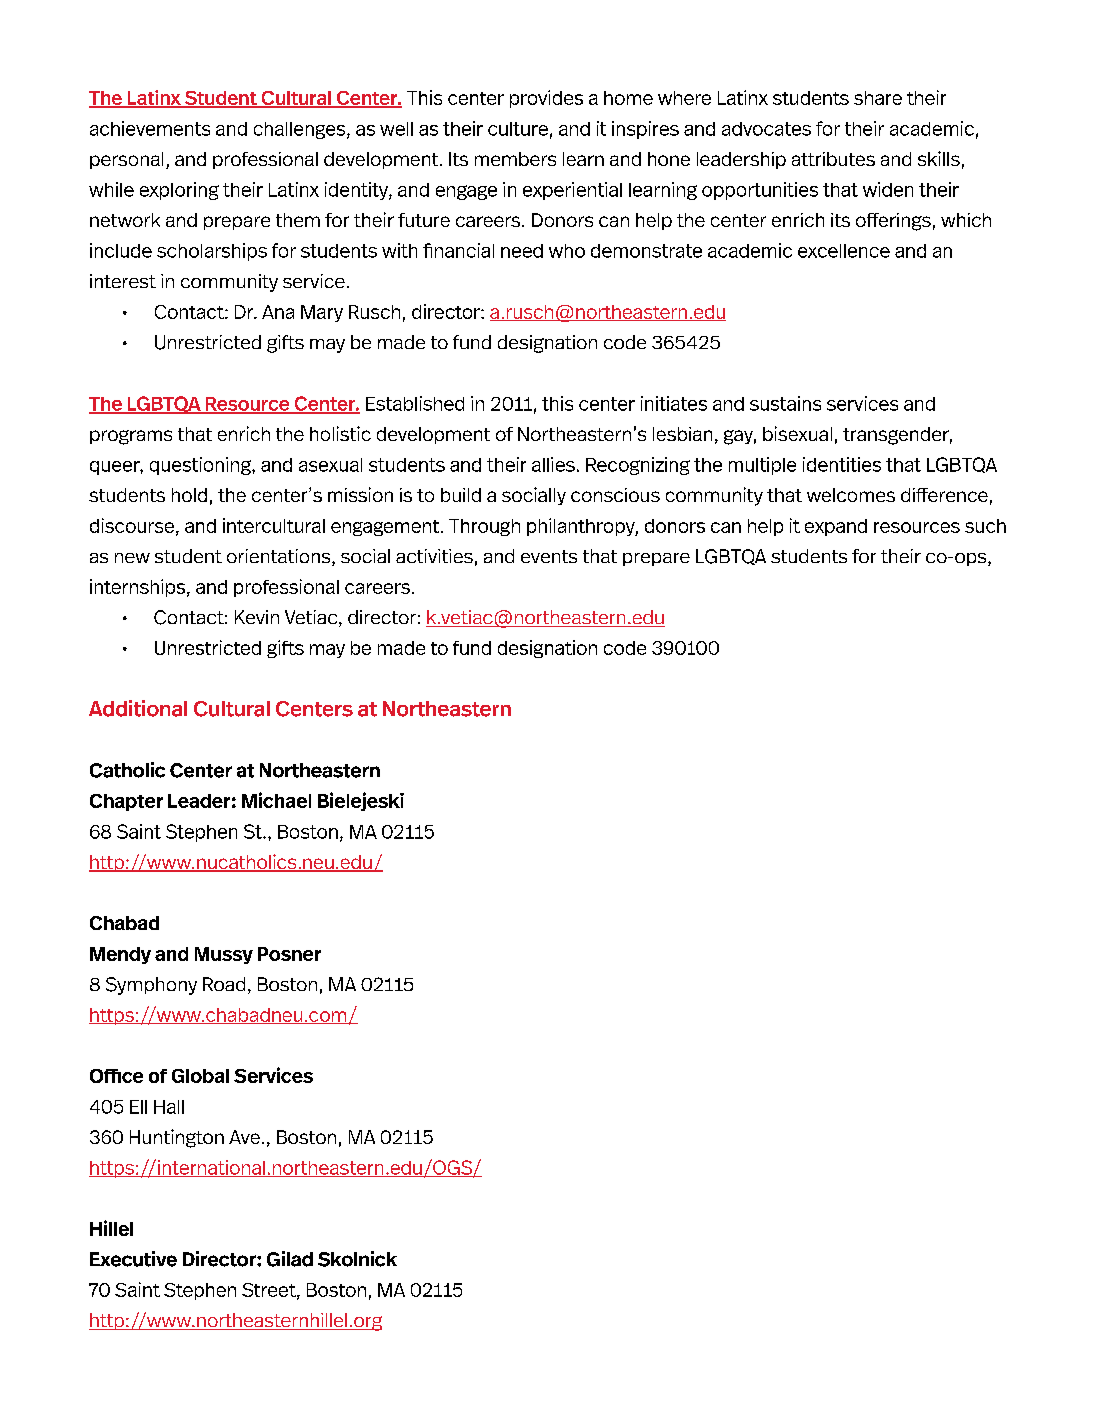  I want to click on Michael, so click(276, 800).
